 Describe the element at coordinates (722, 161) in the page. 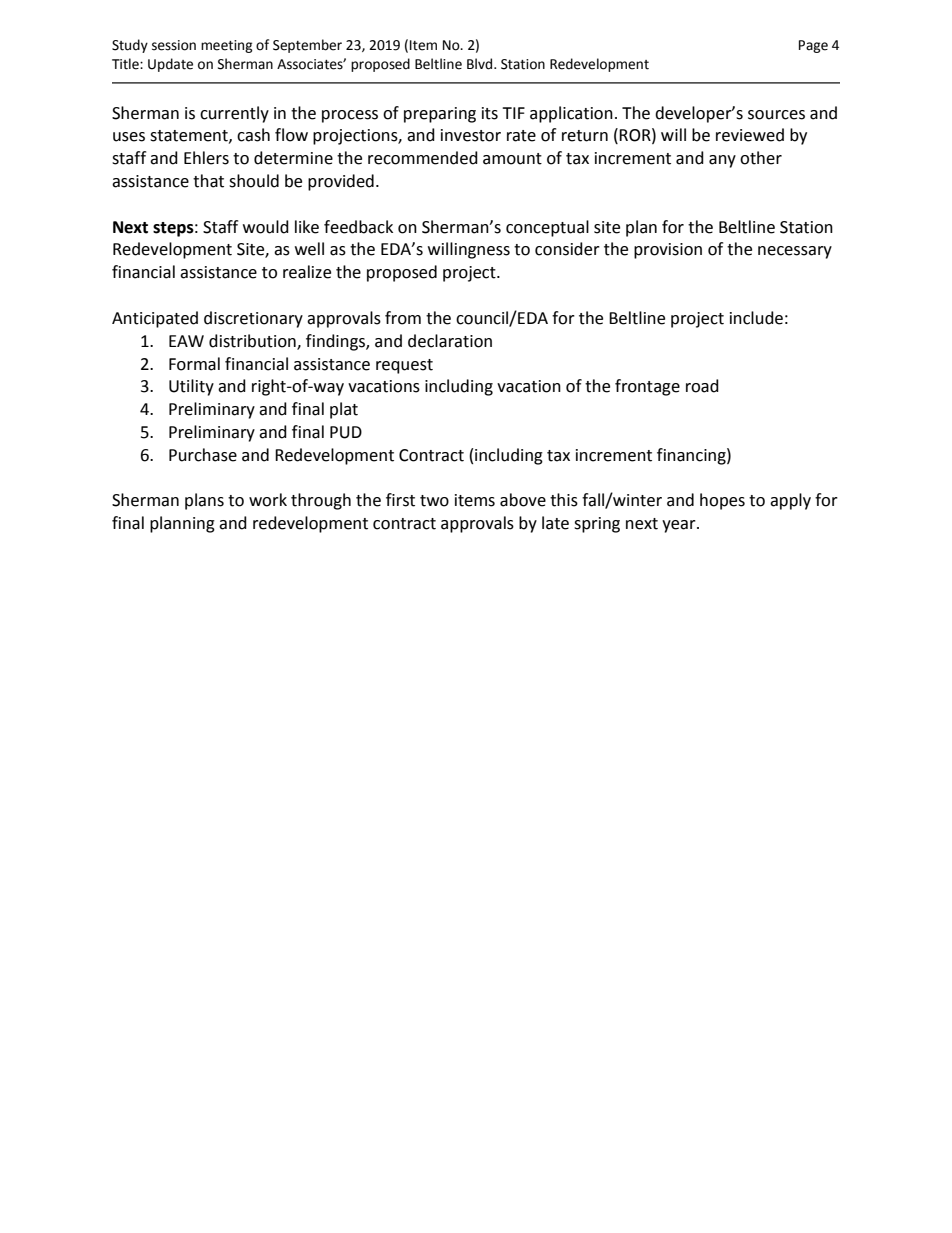

I see `any` at that location.
